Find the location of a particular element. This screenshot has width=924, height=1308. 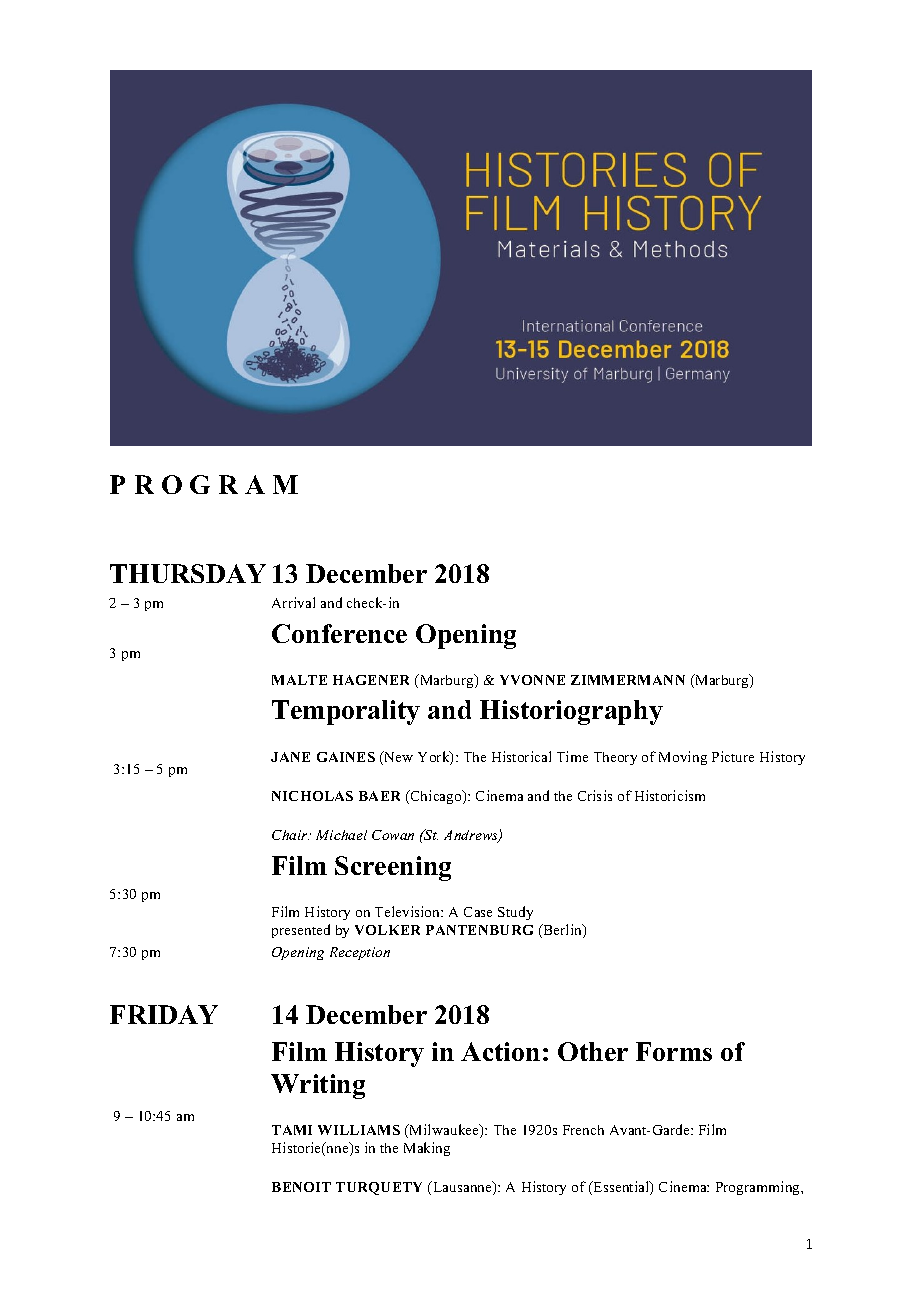

Chicago is located at coordinates (436, 797).
